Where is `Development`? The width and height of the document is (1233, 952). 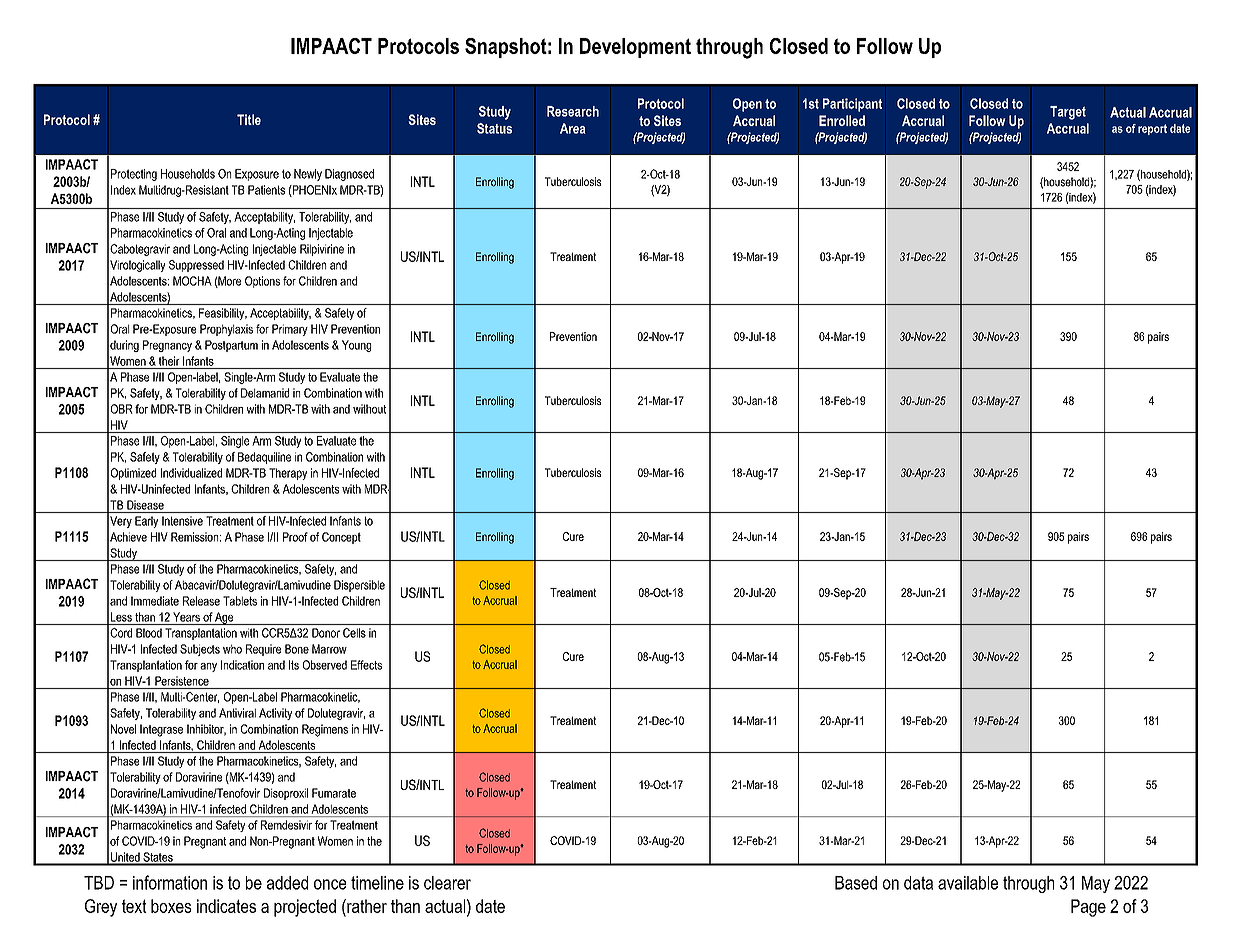 Development is located at coordinates (635, 48).
